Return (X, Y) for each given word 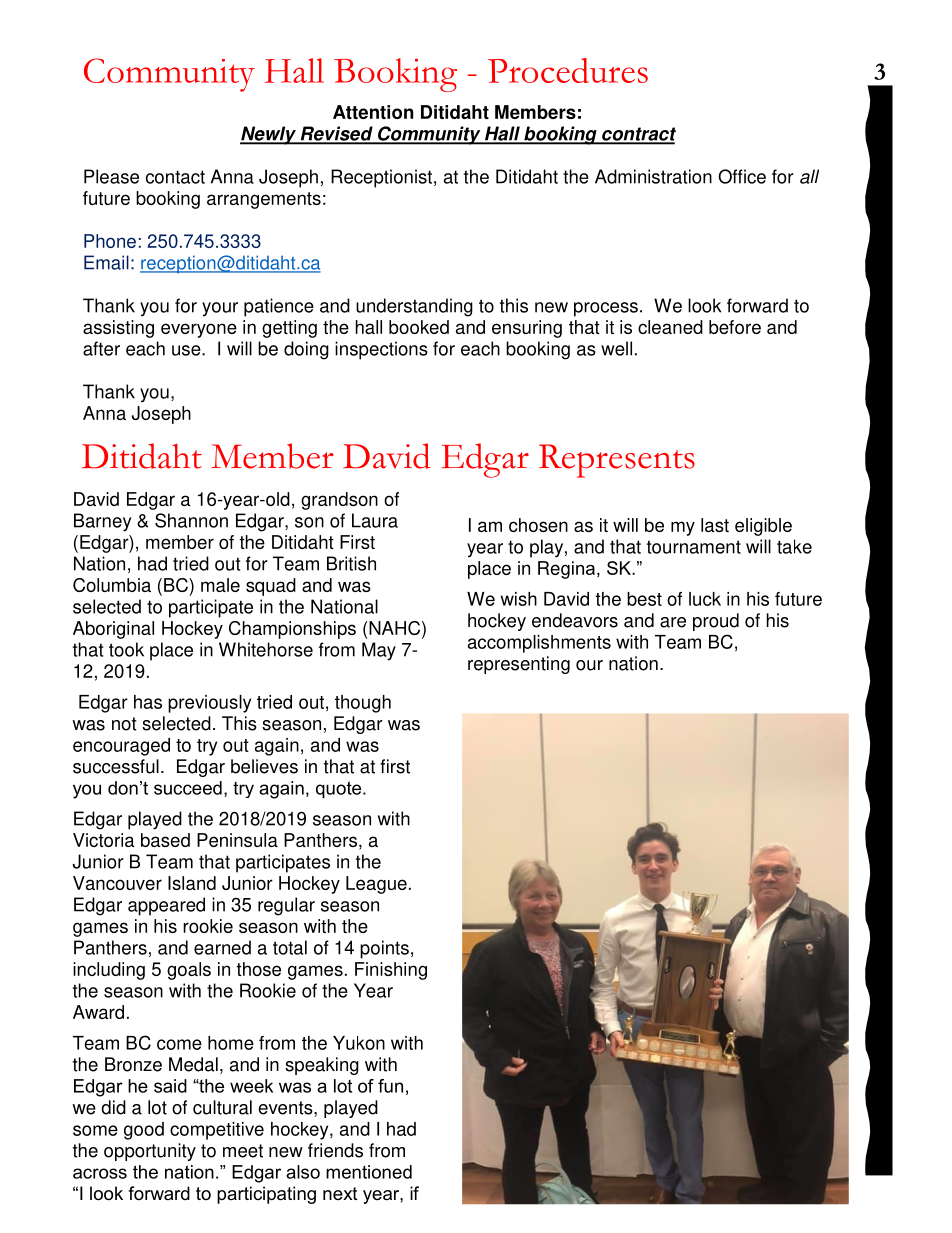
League (376, 885)
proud (716, 622)
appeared (166, 906)
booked (419, 327)
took (126, 649)
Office (742, 176)
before (735, 327)
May (379, 651)
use (187, 350)
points (384, 949)
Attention (373, 112)
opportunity (150, 1152)
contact (175, 177)
